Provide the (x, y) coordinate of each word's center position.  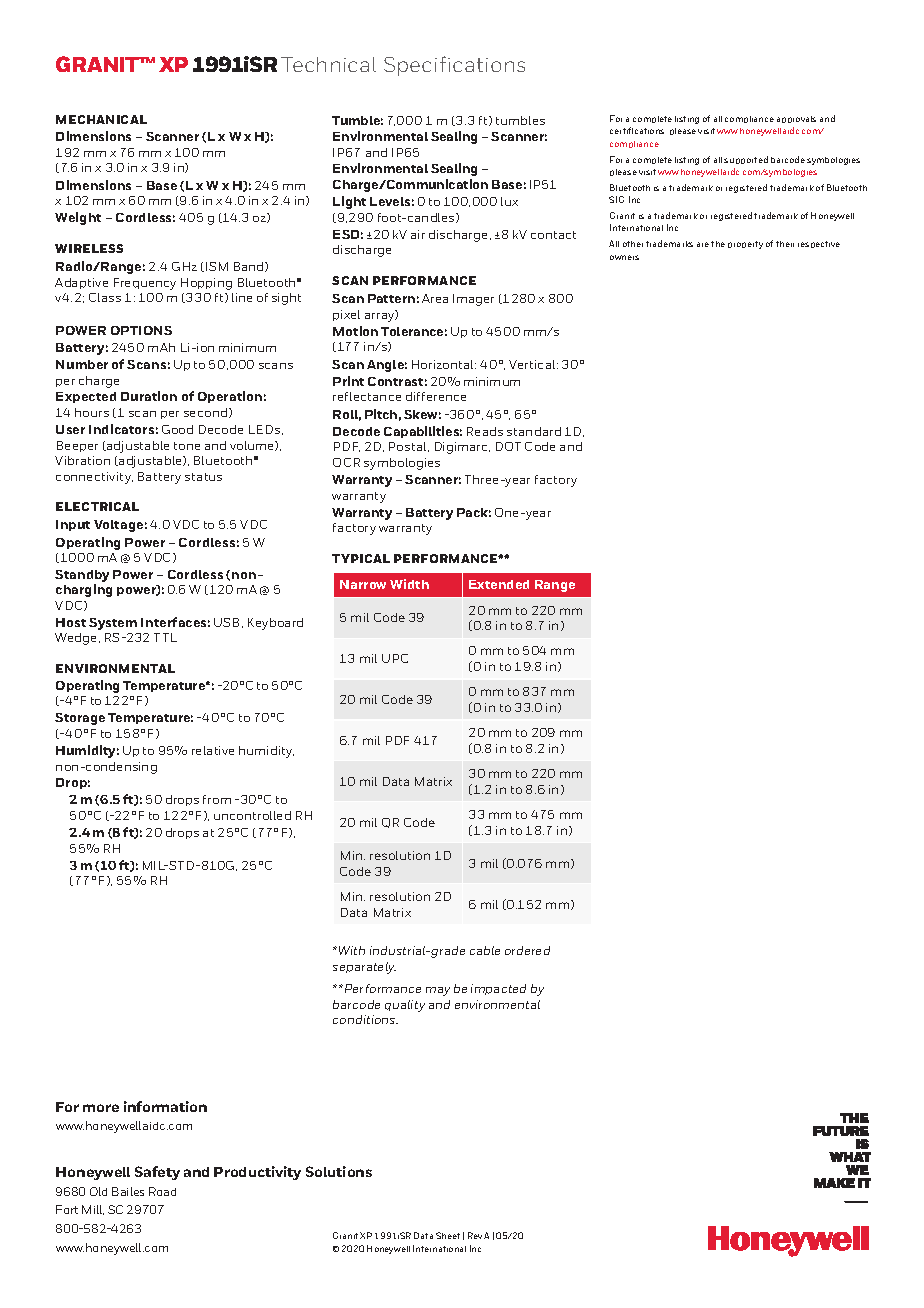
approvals (796, 119)
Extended (499, 584)
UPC (395, 658)
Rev (475, 1235)
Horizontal (444, 364)
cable (485, 950)
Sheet (448, 1235)
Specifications (454, 66)
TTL (165, 637)
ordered (527, 950)
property (745, 245)
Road (162, 1191)
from (217, 799)
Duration (149, 396)
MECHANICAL (101, 119)
